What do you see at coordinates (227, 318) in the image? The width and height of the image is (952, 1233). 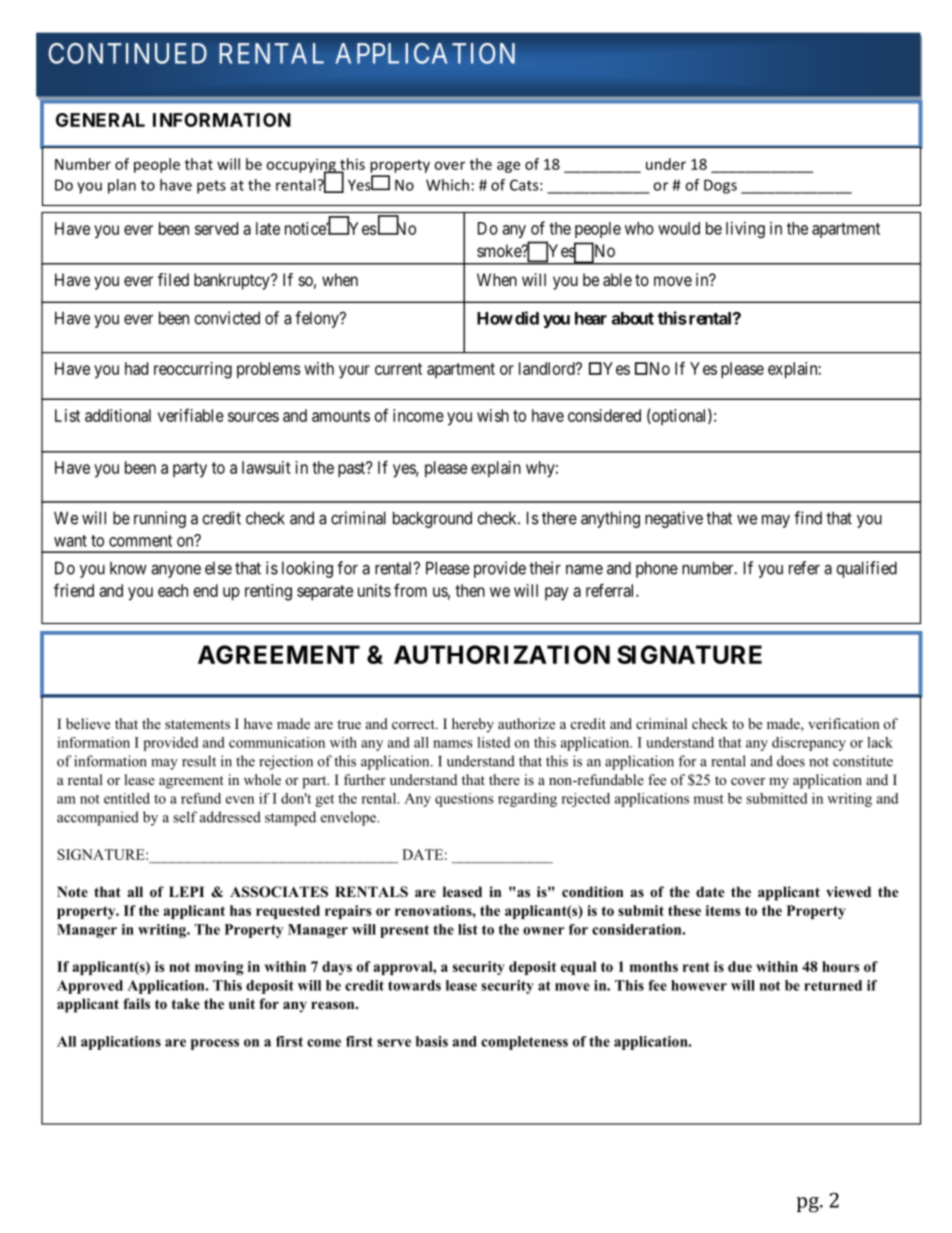 I see `convicted` at bounding box center [227, 318].
